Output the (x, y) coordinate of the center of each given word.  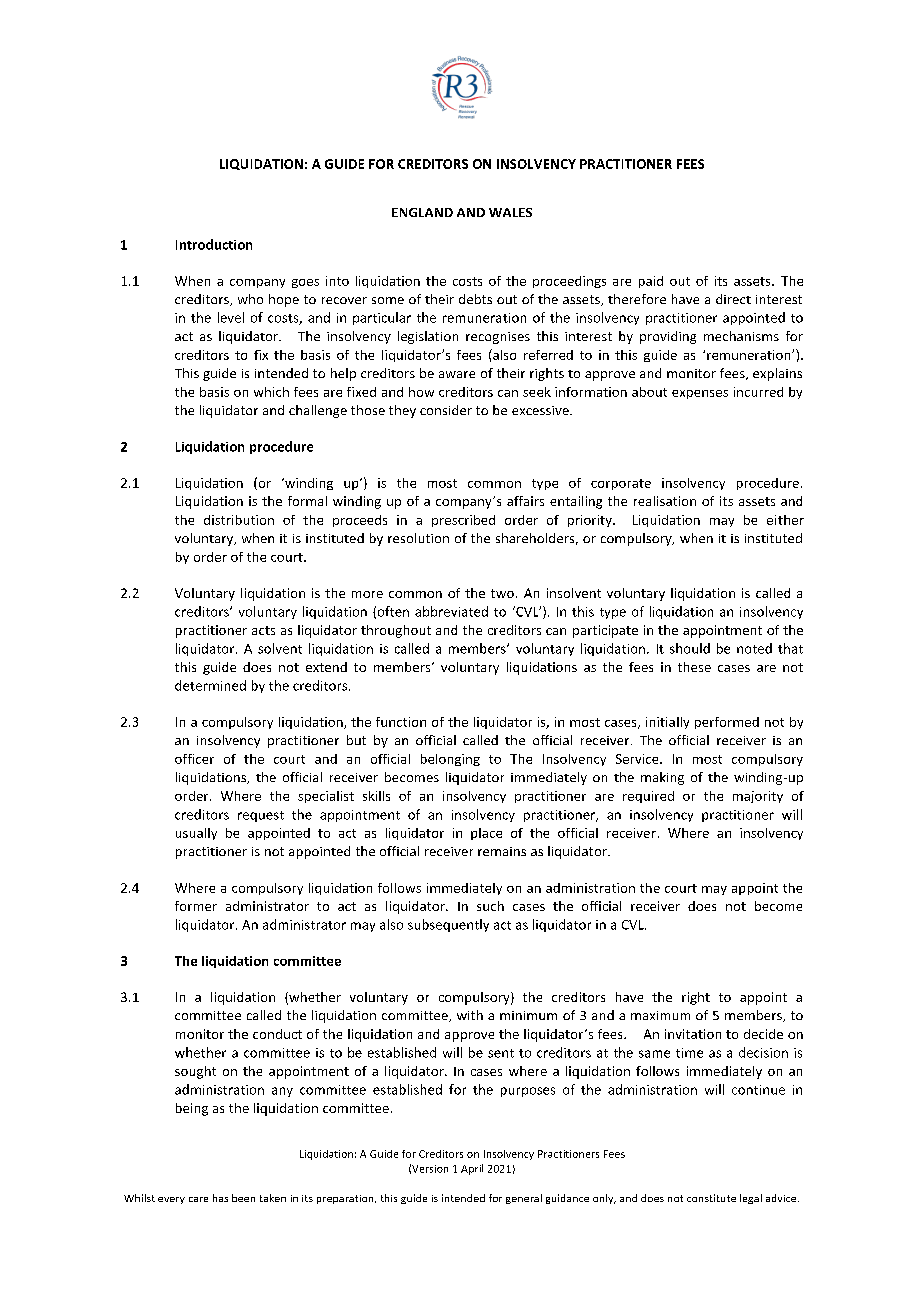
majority (758, 797)
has (220, 1198)
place (486, 834)
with (470, 1015)
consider (446, 410)
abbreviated (451, 611)
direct (733, 299)
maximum (660, 1015)
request (261, 816)
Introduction (214, 244)
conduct (277, 1034)
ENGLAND (422, 212)
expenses (700, 394)
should (690, 648)
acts (263, 630)
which (271, 392)
